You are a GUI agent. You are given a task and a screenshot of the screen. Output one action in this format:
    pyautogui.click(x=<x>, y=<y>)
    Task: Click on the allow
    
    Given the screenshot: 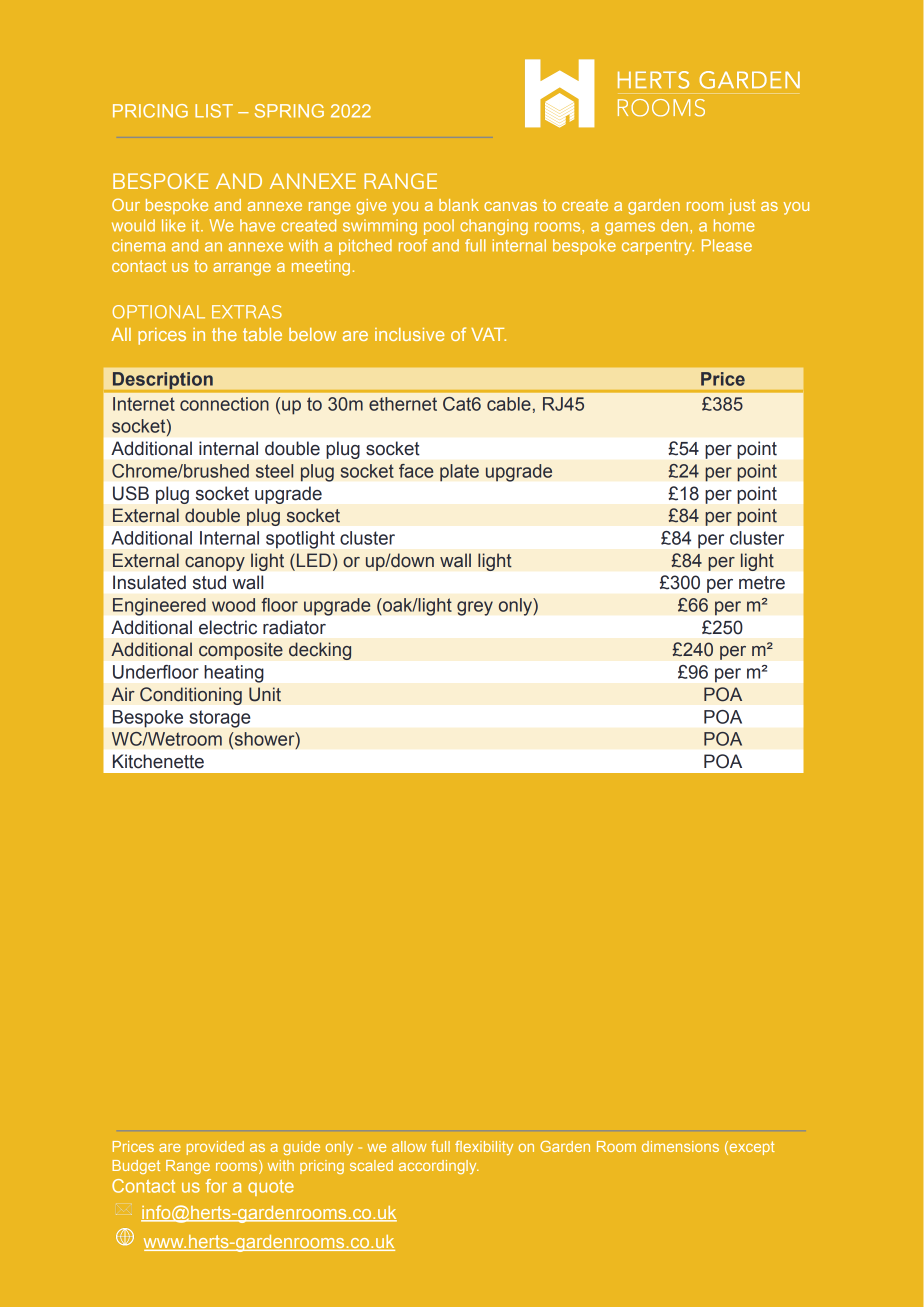 What is the action you would take?
    pyautogui.click(x=409, y=1146)
